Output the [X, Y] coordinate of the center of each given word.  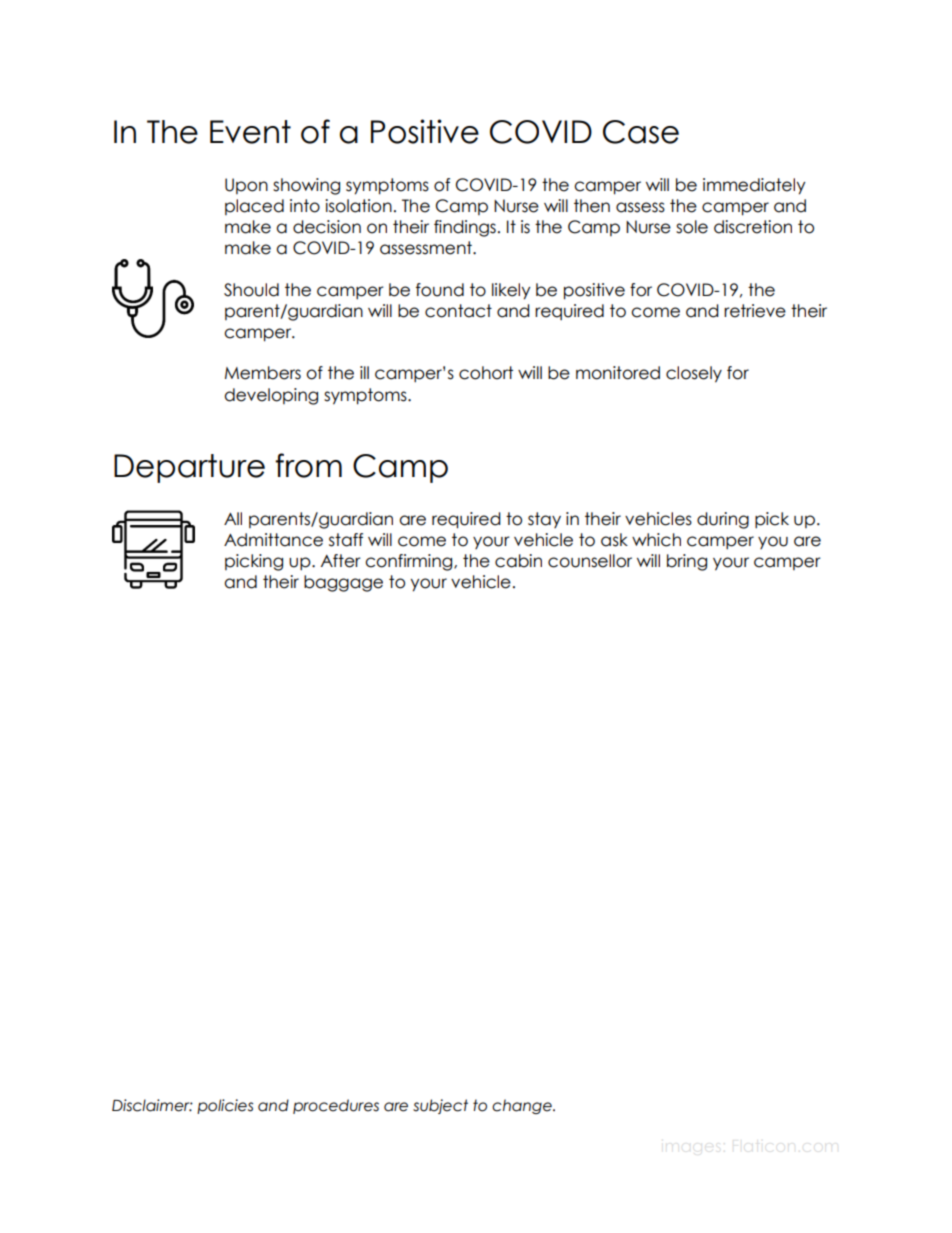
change [523, 1106]
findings [465, 228]
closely [694, 374]
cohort [486, 373]
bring [687, 562]
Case [641, 132]
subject [440, 1106]
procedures [336, 1106]
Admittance [273, 540]
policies [225, 1106]
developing [271, 396]
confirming [410, 562]
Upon [246, 186]
